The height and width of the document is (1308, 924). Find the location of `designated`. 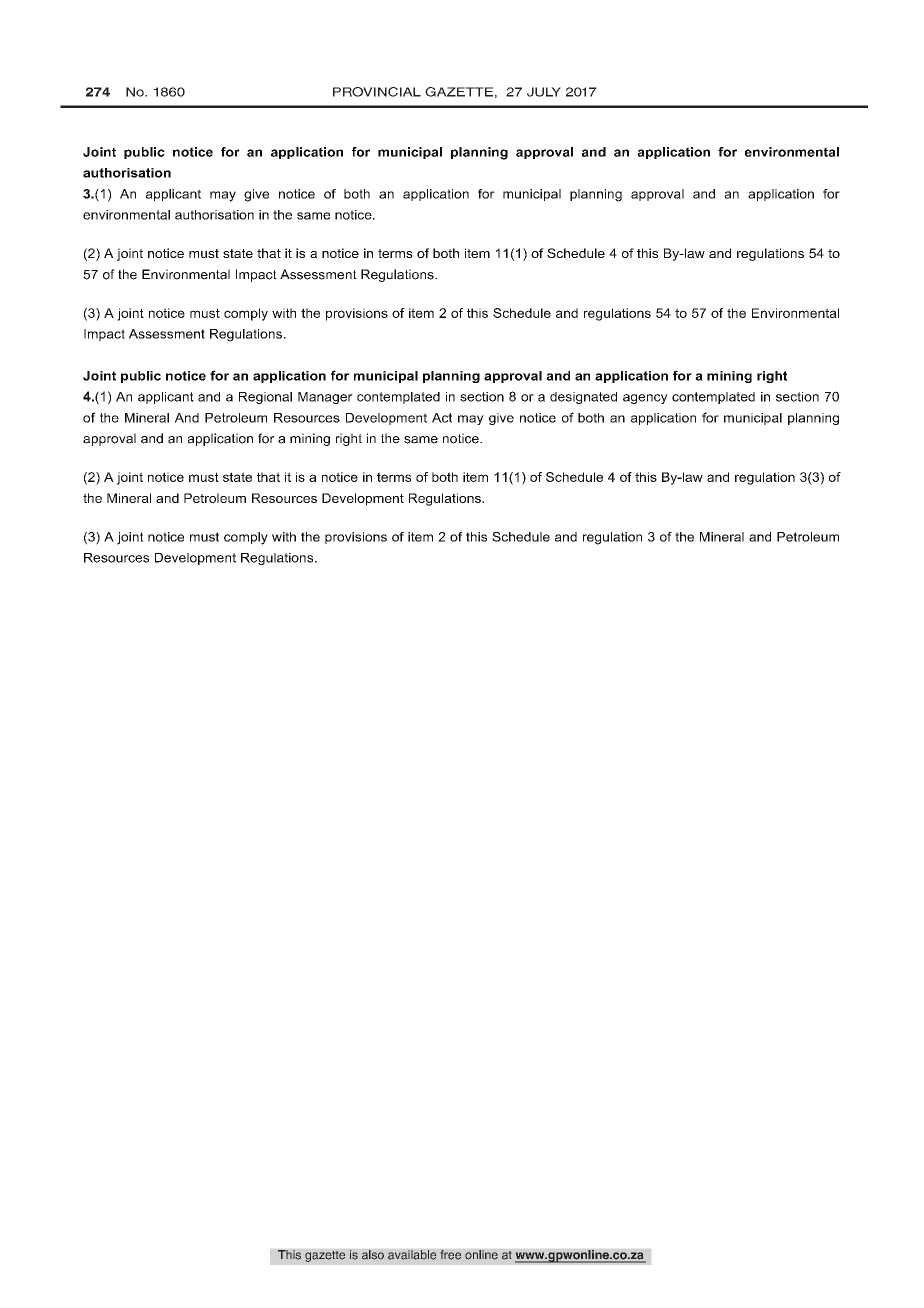

designated is located at coordinates (583, 398).
